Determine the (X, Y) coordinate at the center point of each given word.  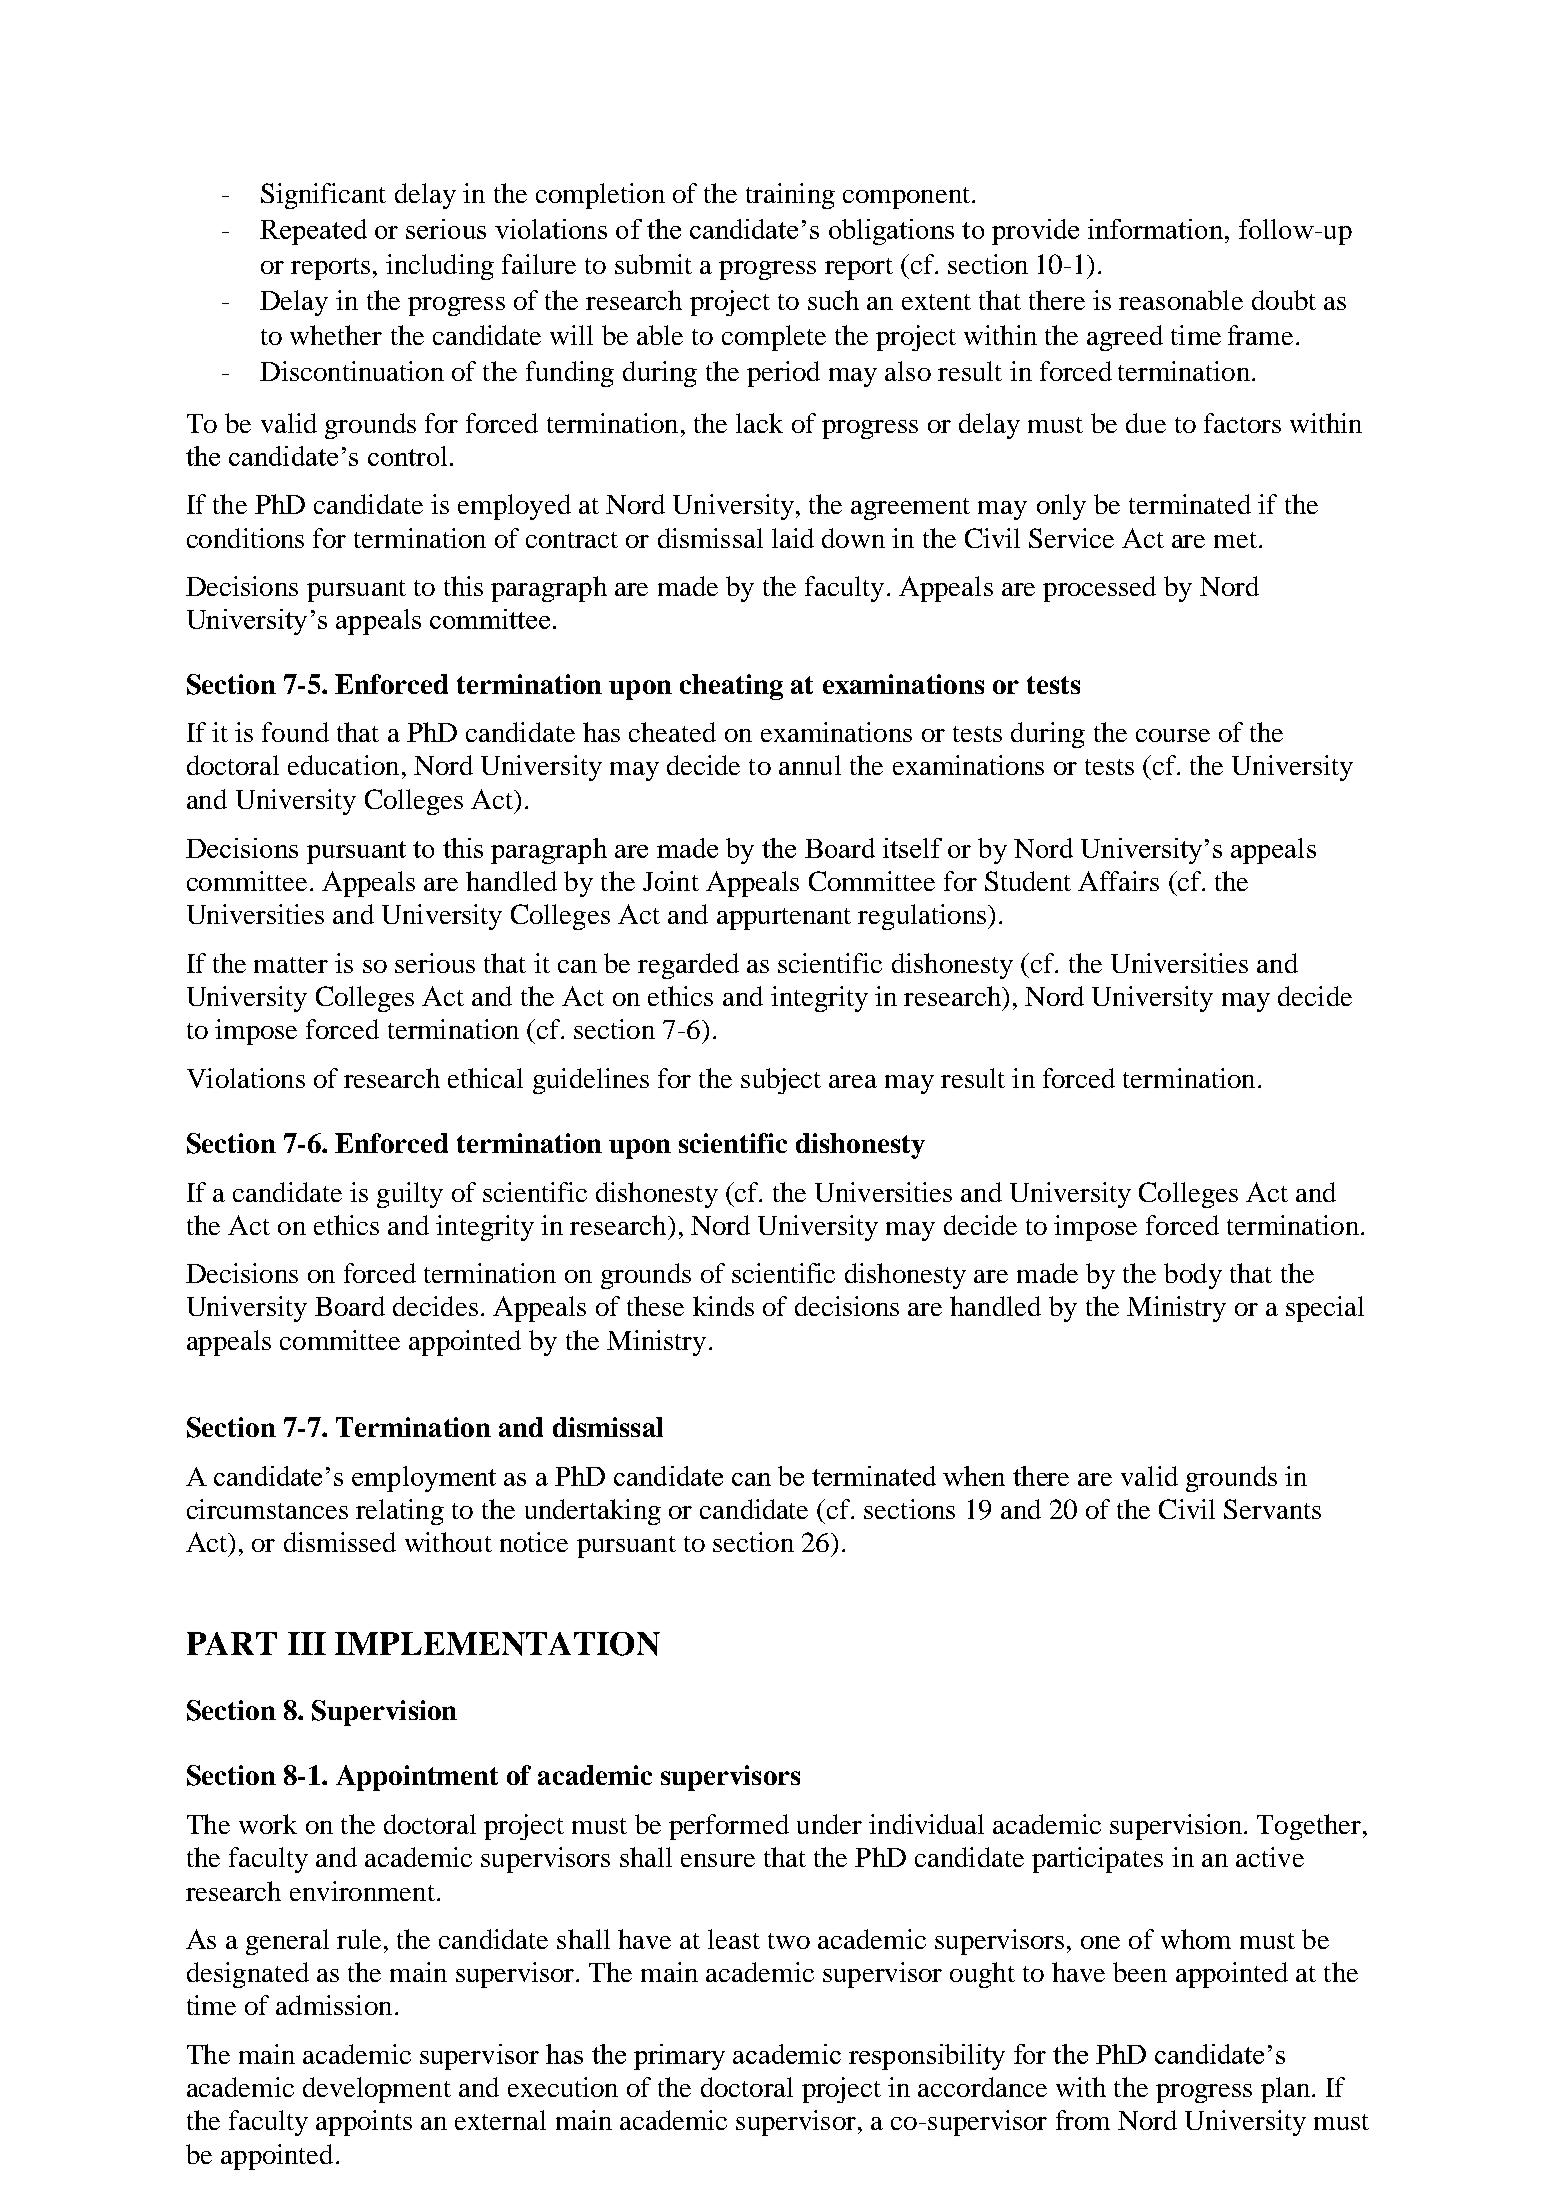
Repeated (313, 232)
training (790, 196)
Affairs (1118, 881)
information (1157, 229)
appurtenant (784, 919)
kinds (723, 1306)
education (343, 765)
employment (424, 1479)
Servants (1272, 1509)
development (377, 2090)
